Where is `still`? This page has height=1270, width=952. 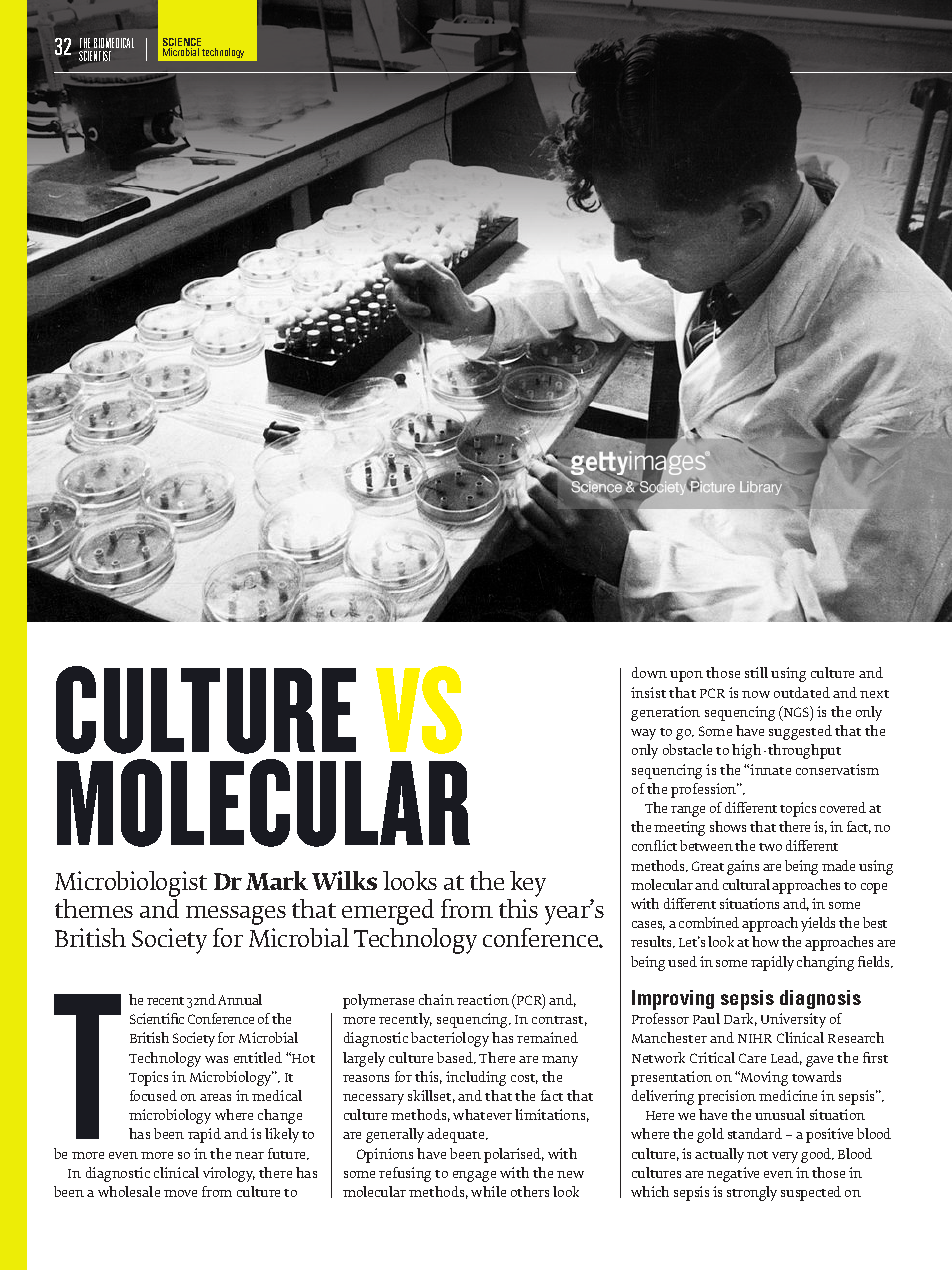 still is located at coordinates (756, 672).
